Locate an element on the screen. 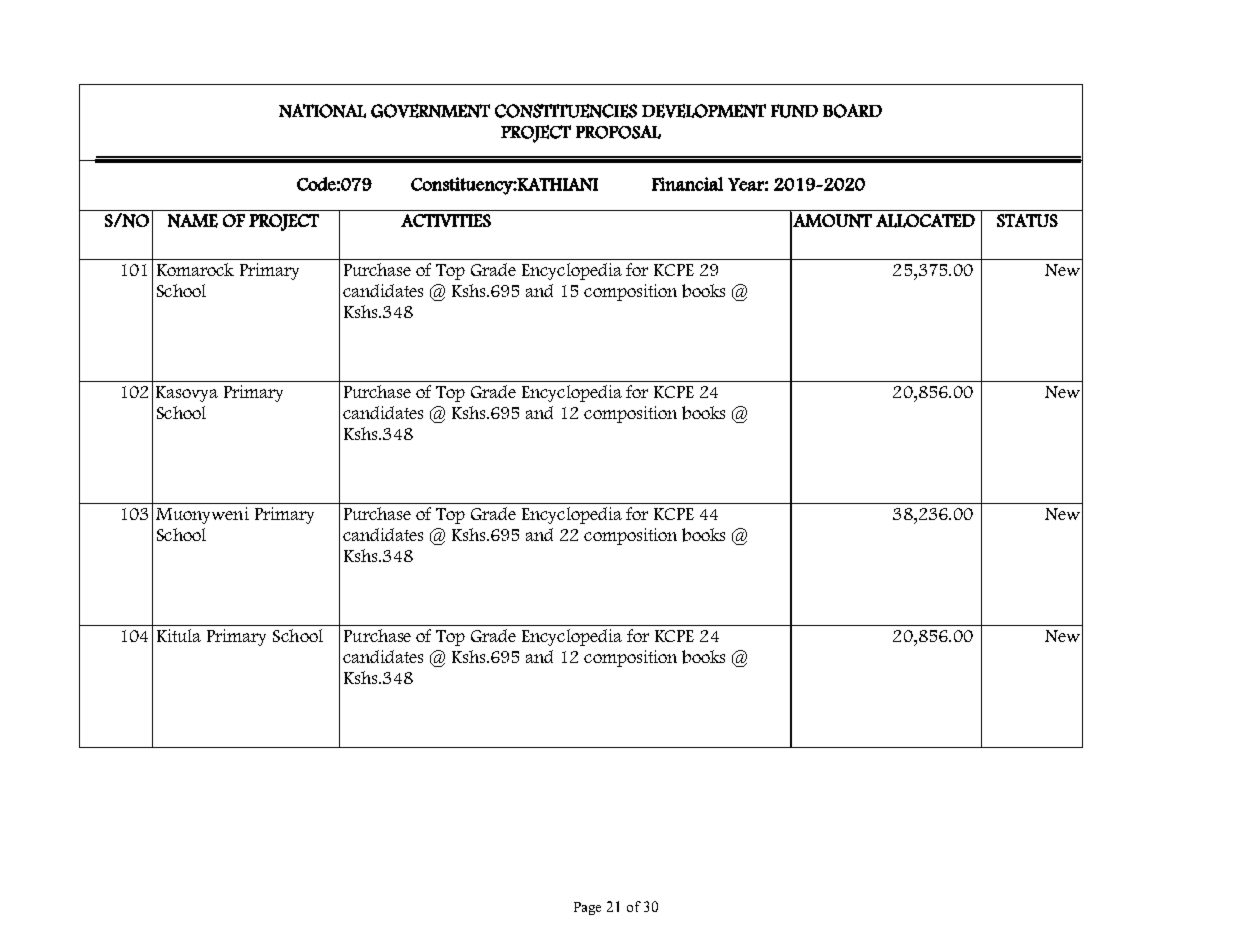 The height and width of the screenshot is (952, 1233). NATIONAL is located at coordinates (322, 111).
